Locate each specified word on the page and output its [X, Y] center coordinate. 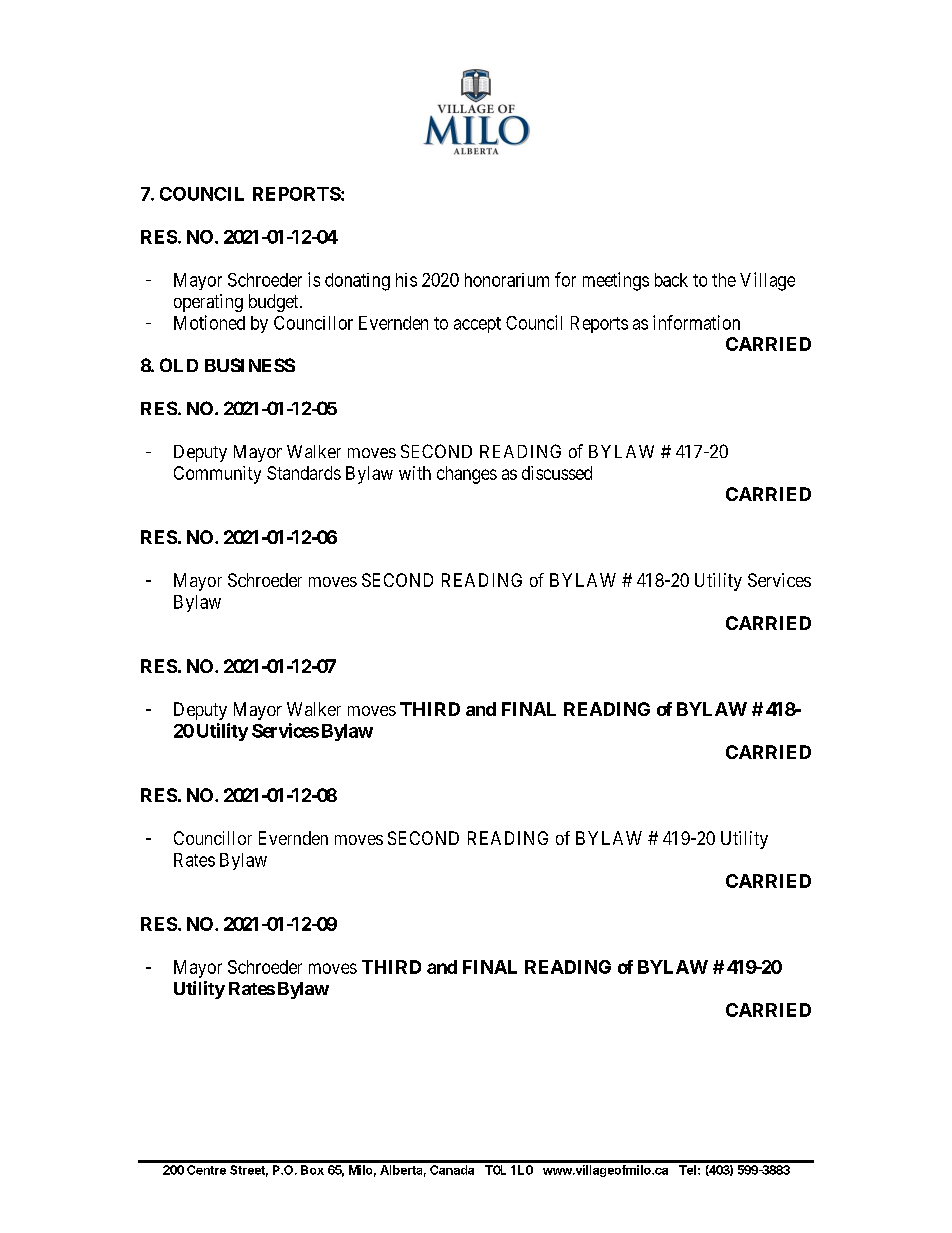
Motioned [209, 322]
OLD [179, 365]
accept [477, 325]
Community [217, 475]
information [696, 322]
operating [208, 303]
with [415, 473]
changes [467, 475]
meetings [616, 281]
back [671, 280]
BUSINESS [250, 365]
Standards [304, 473]
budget [275, 303]
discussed [557, 473]
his [406, 280]
